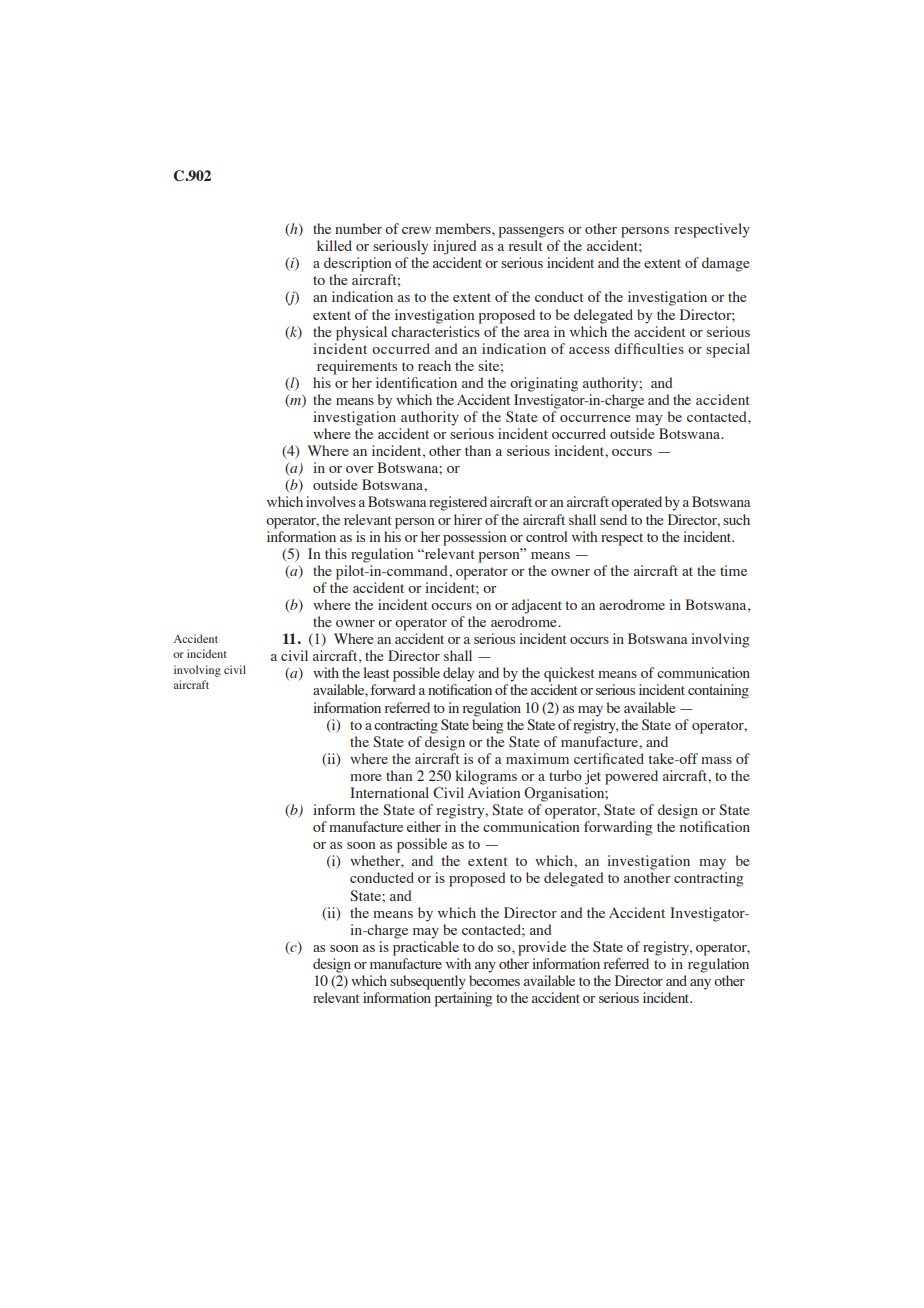 The height and width of the document is (1308, 924). What do you see at coordinates (733, 570) in the document?
I see `time` at bounding box center [733, 570].
